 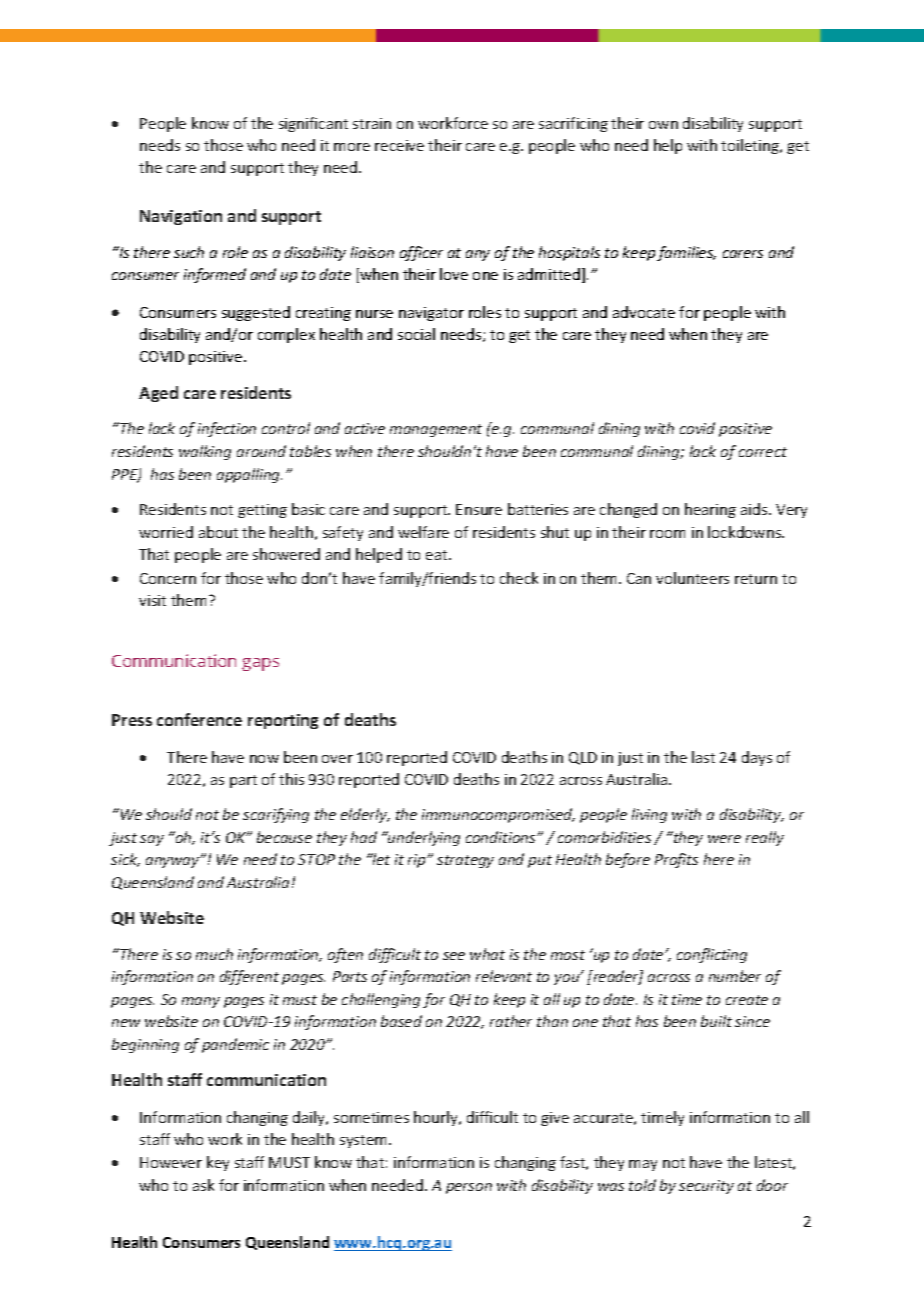 What do you see at coordinates (710, 510) in the screenshot?
I see `hearing` at bounding box center [710, 510].
